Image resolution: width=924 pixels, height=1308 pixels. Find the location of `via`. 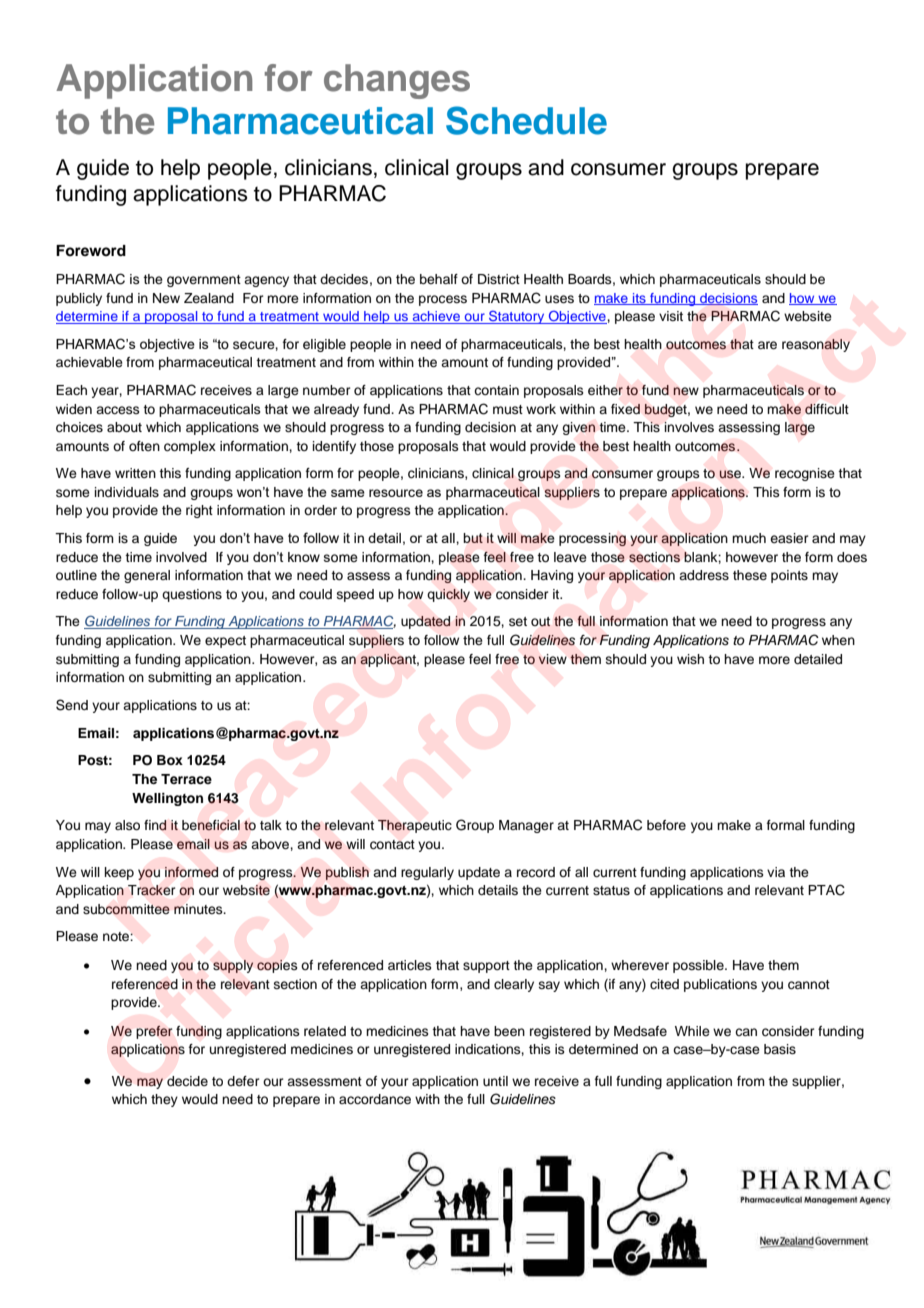

via is located at coordinates (776, 872).
